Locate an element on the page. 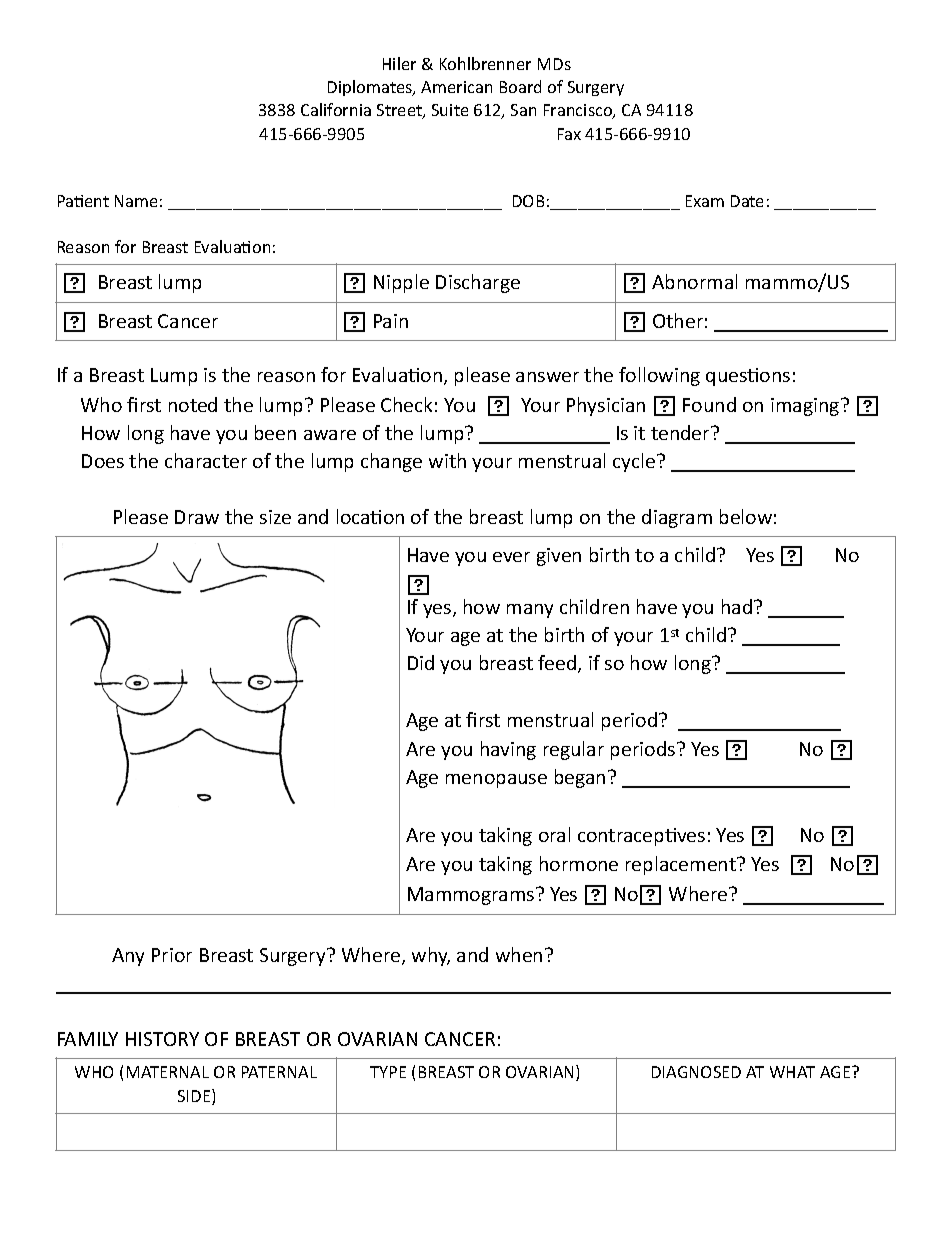 The image size is (952, 1233). noted is located at coordinates (193, 404).
